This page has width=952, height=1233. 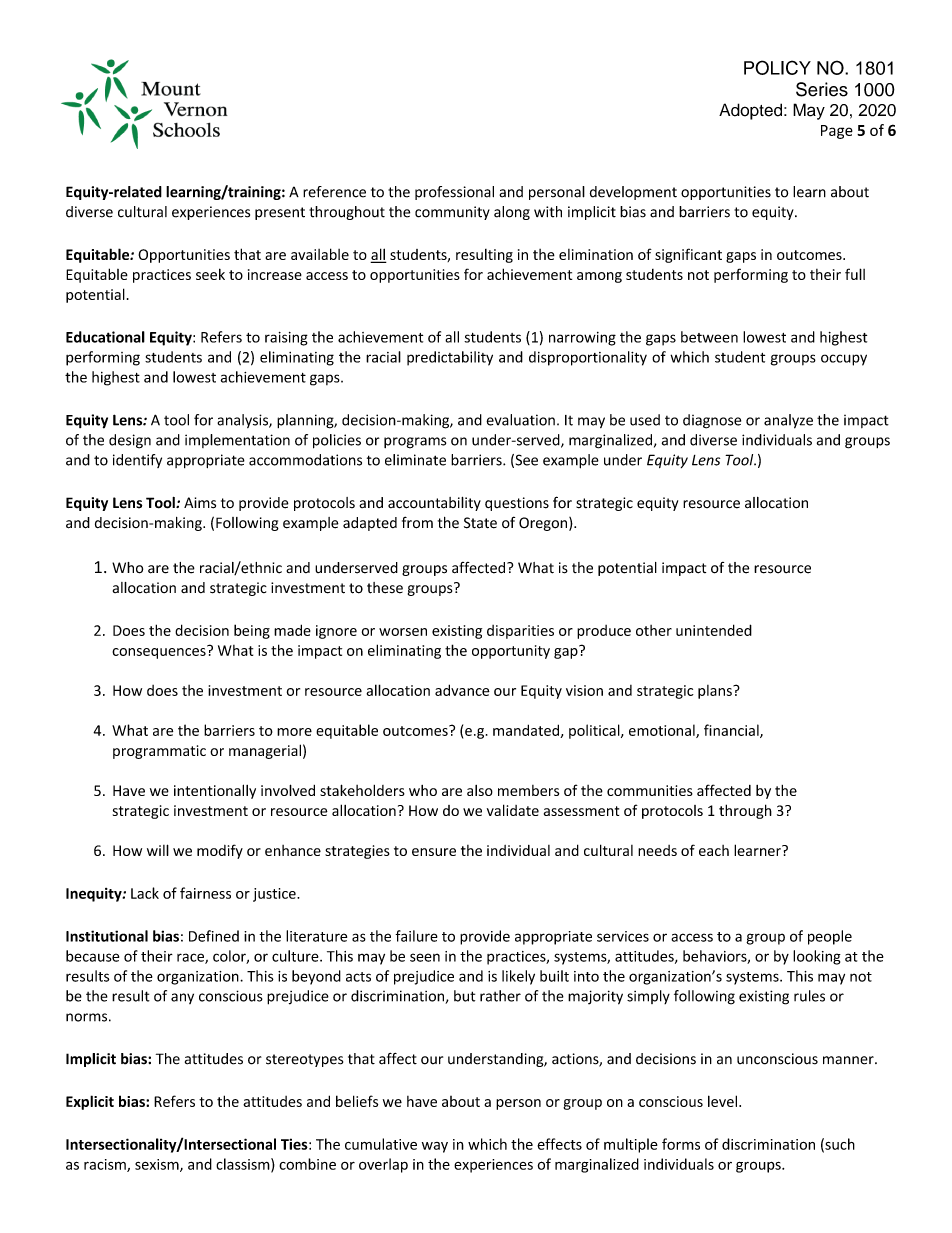 I want to click on programmatic, so click(x=159, y=752).
